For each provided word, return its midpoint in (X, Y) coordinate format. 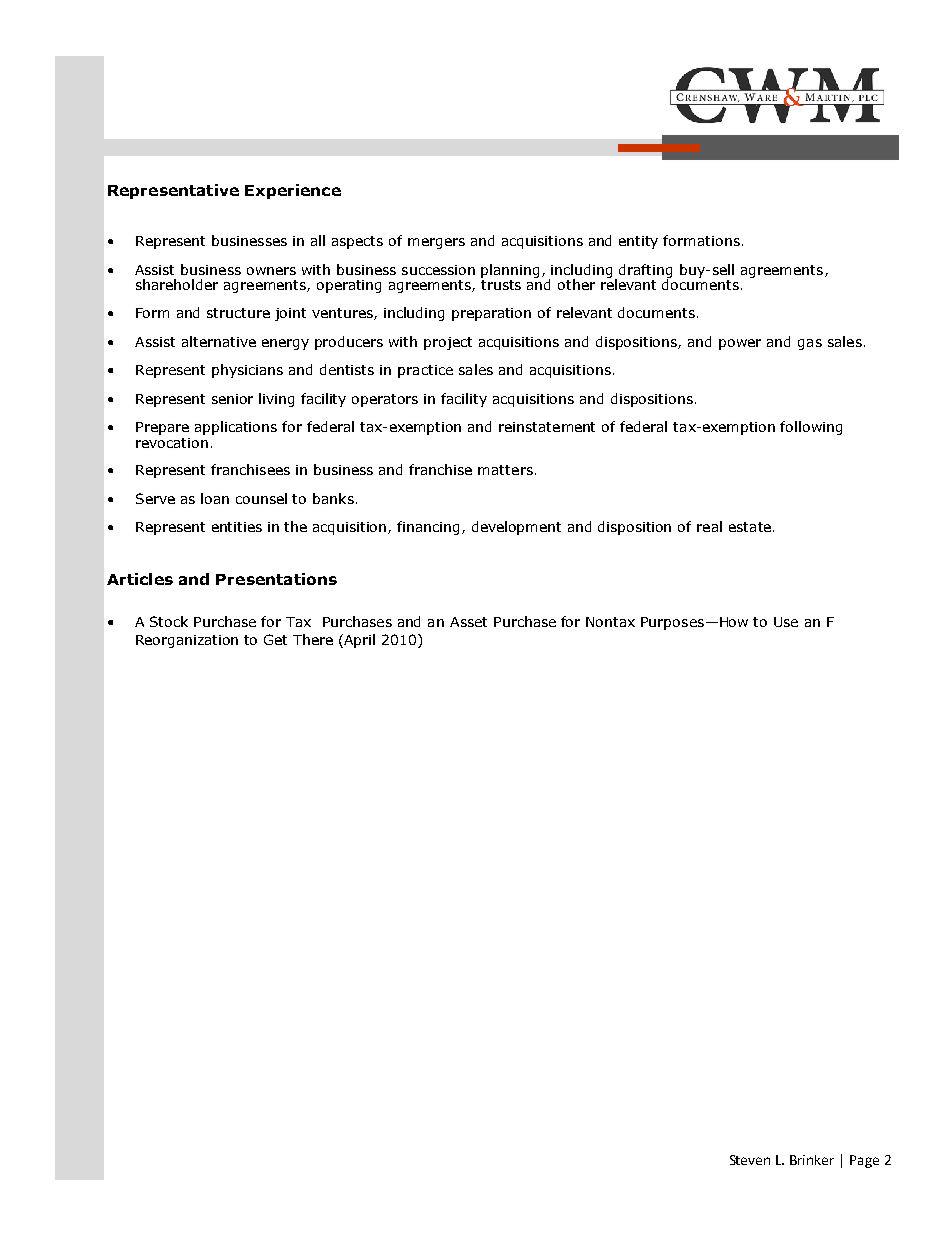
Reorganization (187, 641)
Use (786, 622)
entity (638, 242)
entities (237, 527)
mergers (436, 243)
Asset (468, 622)
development (516, 528)
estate (750, 527)
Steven (750, 1160)
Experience (293, 191)
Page (864, 1161)
